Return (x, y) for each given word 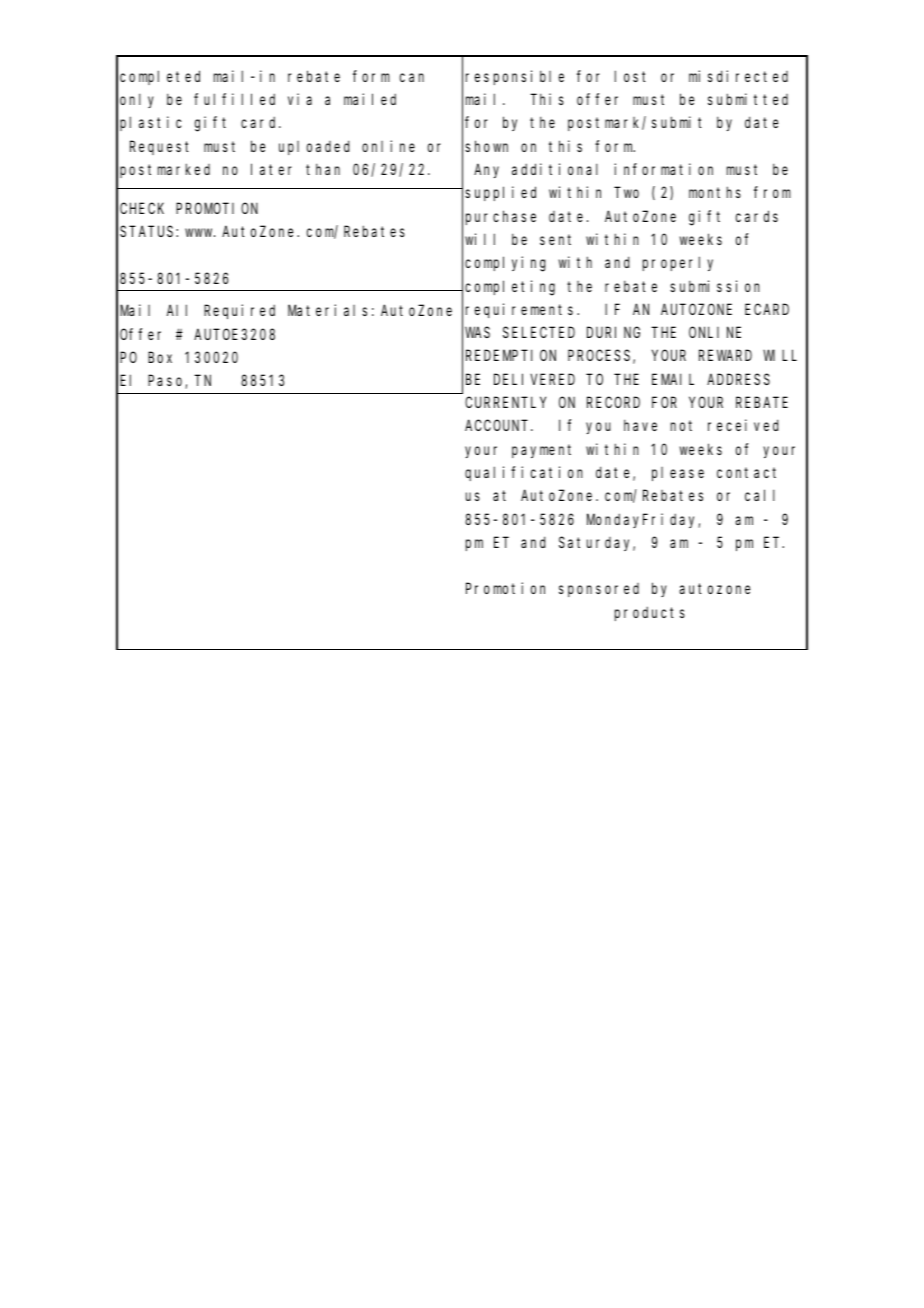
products (650, 613)
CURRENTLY (505, 402)
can (412, 77)
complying (505, 264)
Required (239, 311)
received (743, 425)
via (300, 99)
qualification (524, 473)
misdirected (738, 76)
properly (678, 264)
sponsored (599, 590)
